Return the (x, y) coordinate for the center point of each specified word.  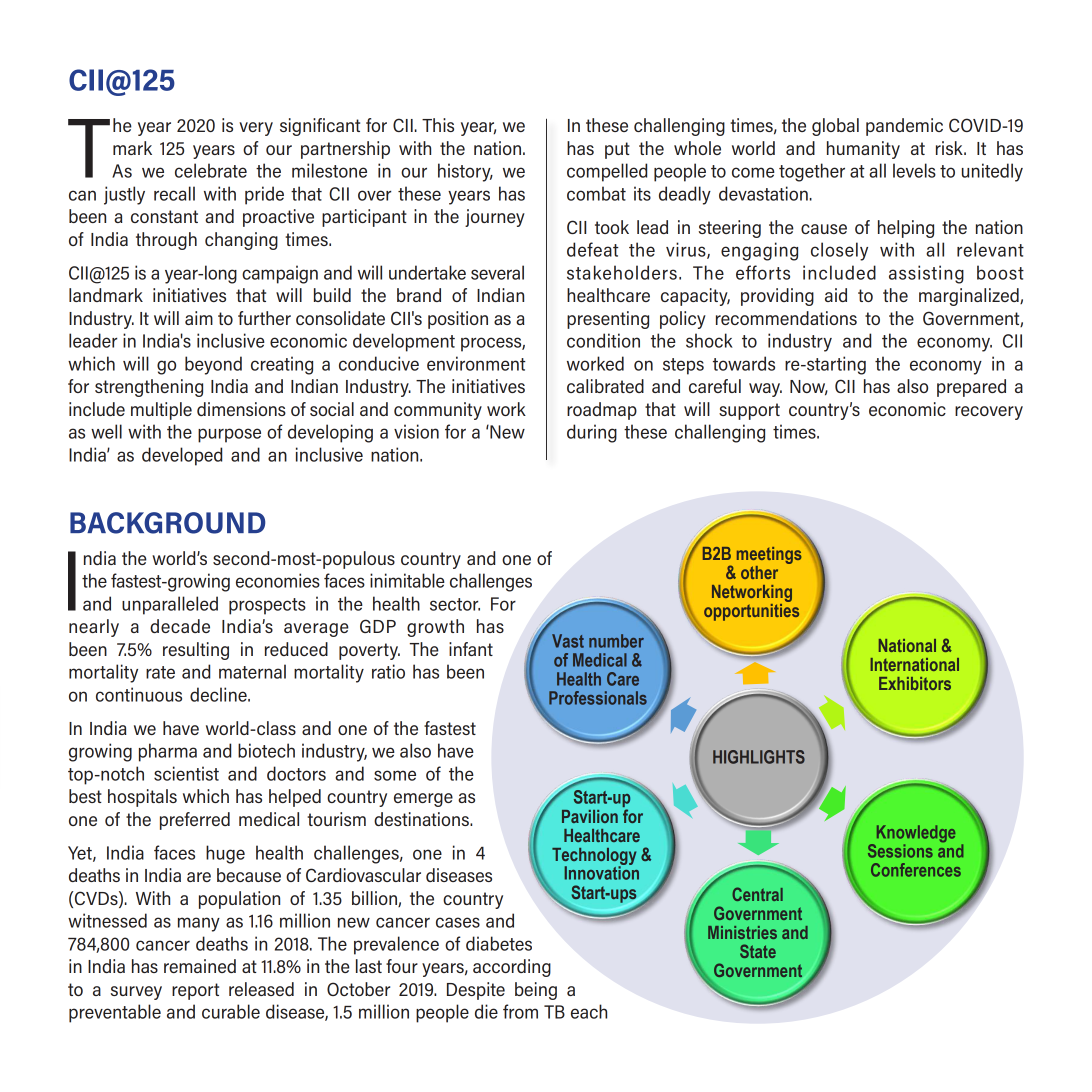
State (758, 951)
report (195, 991)
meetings (769, 555)
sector (455, 604)
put (617, 150)
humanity (863, 150)
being (536, 991)
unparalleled (170, 605)
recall (174, 193)
